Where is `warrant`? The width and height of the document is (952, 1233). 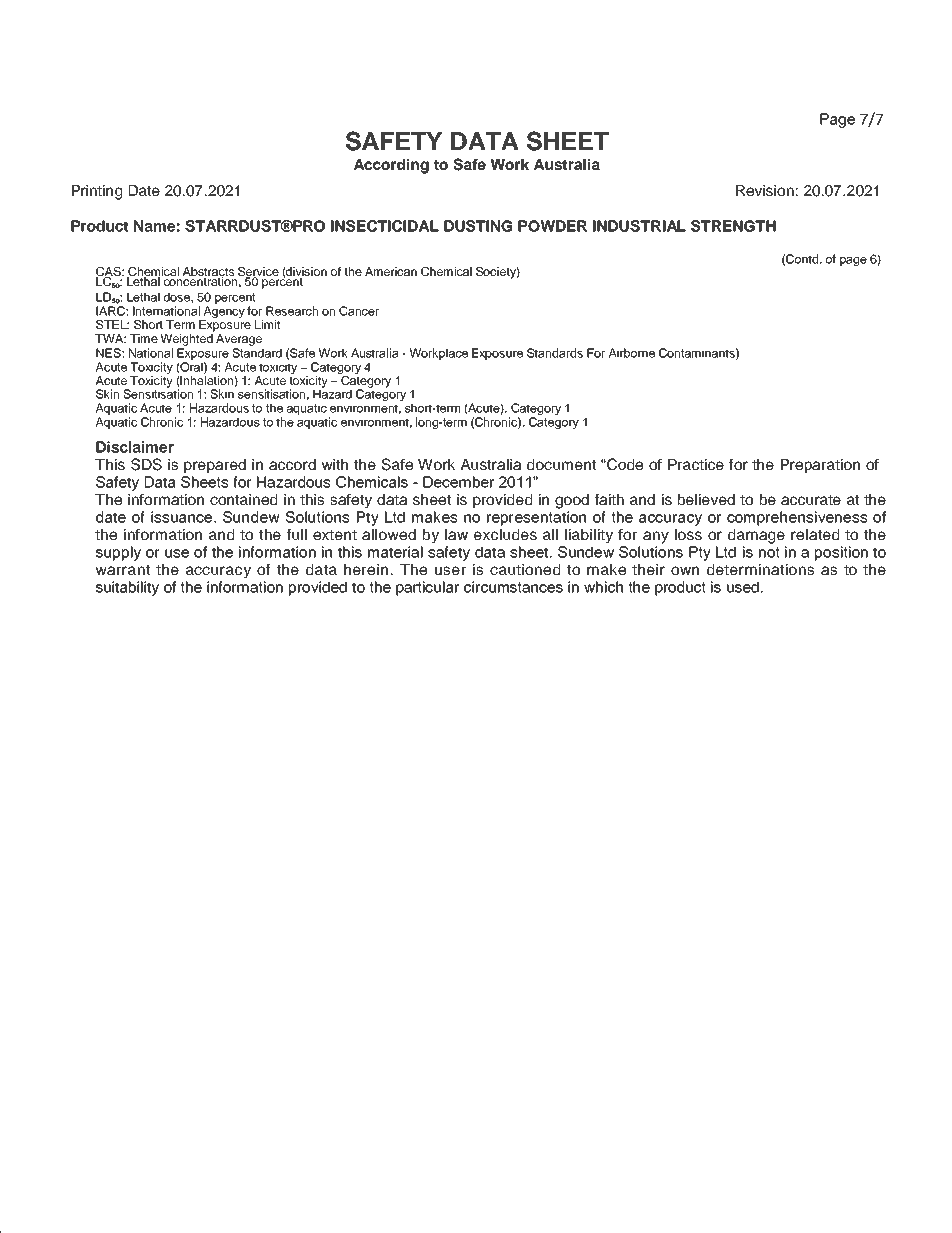
warrant is located at coordinates (123, 570).
